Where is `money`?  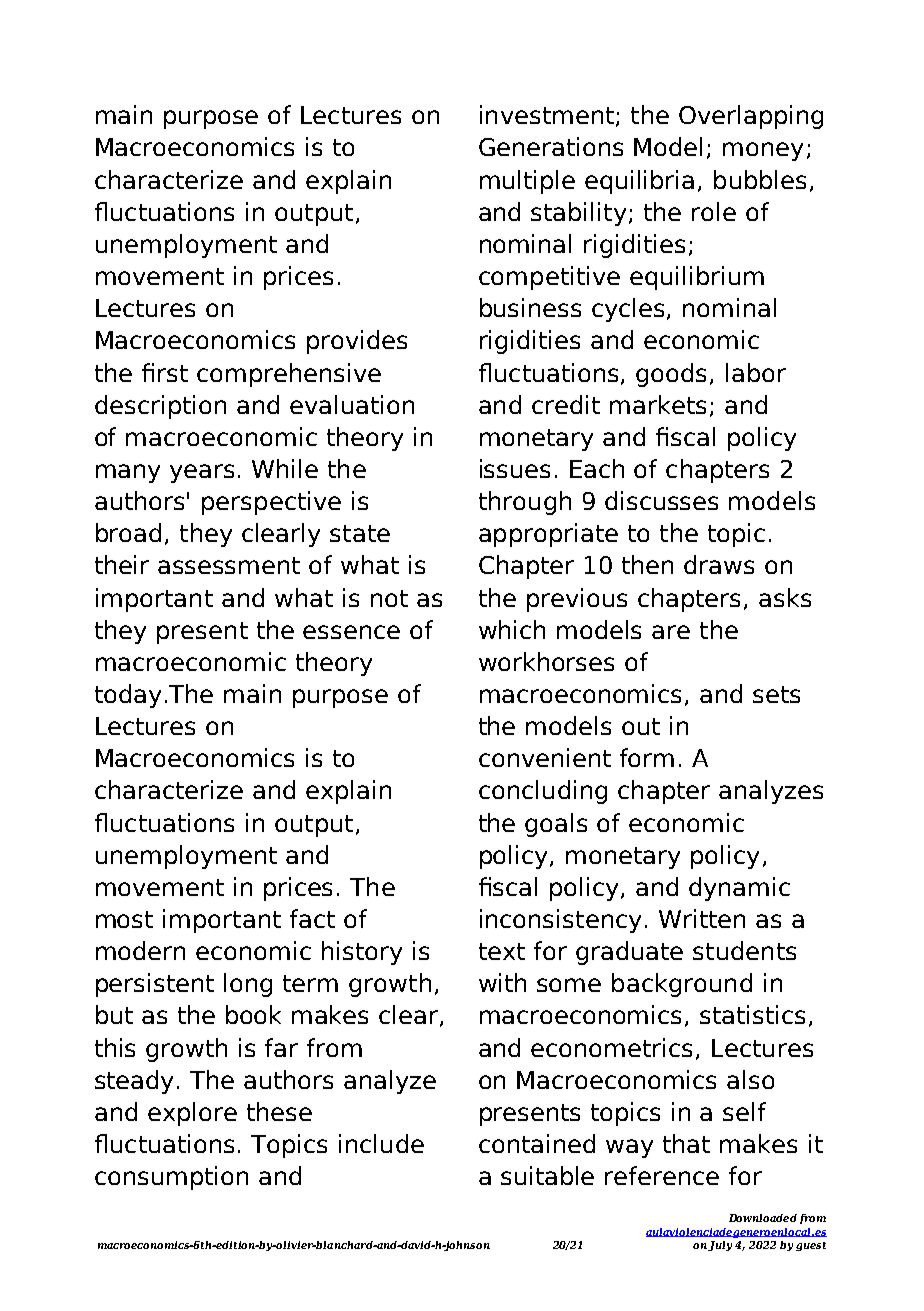 money is located at coordinates (763, 151).
